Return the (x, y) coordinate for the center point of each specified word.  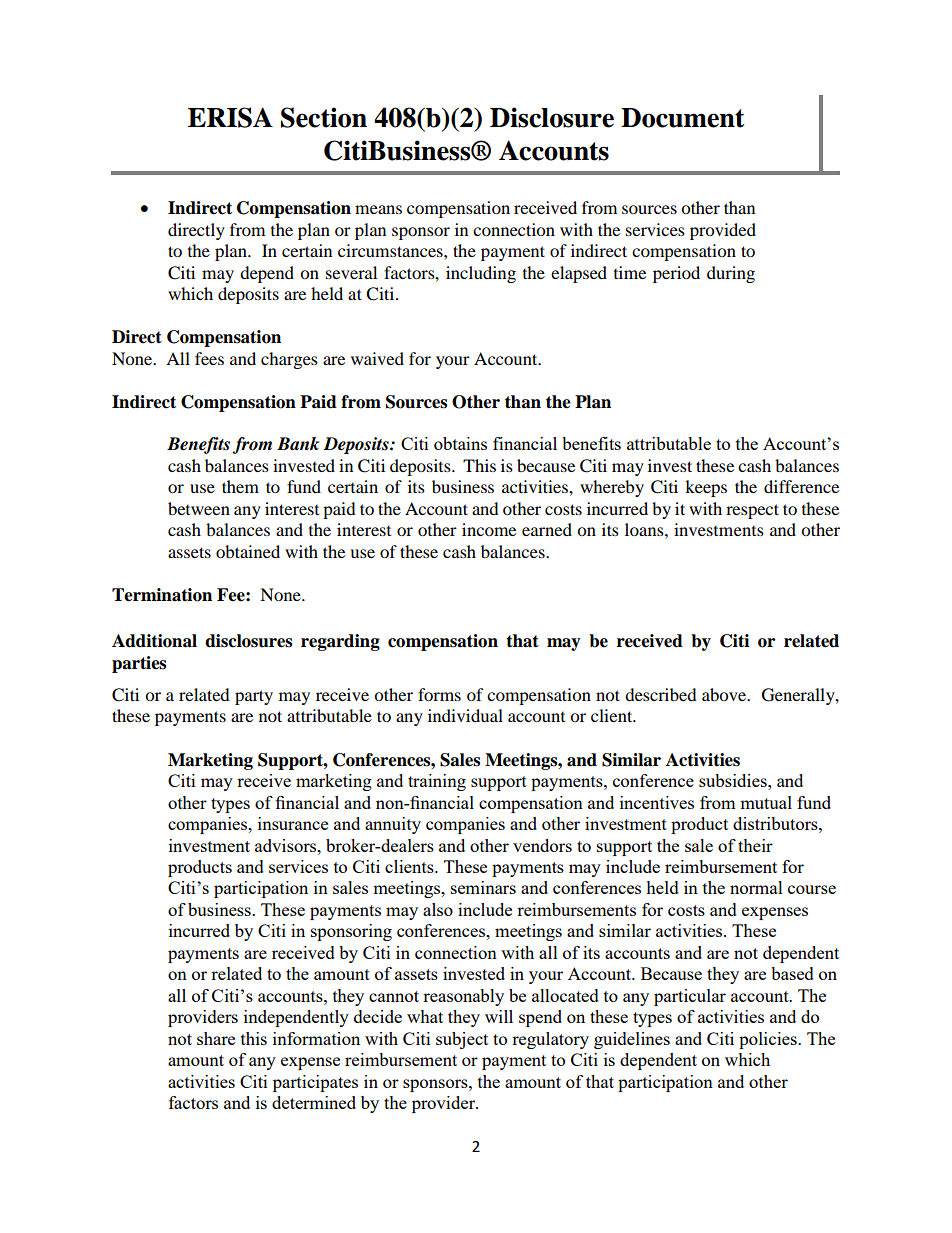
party (254, 697)
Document (683, 118)
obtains (460, 443)
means (378, 209)
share (216, 1038)
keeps (706, 488)
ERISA (230, 117)
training (437, 782)
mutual (766, 802)
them (240, 486)
